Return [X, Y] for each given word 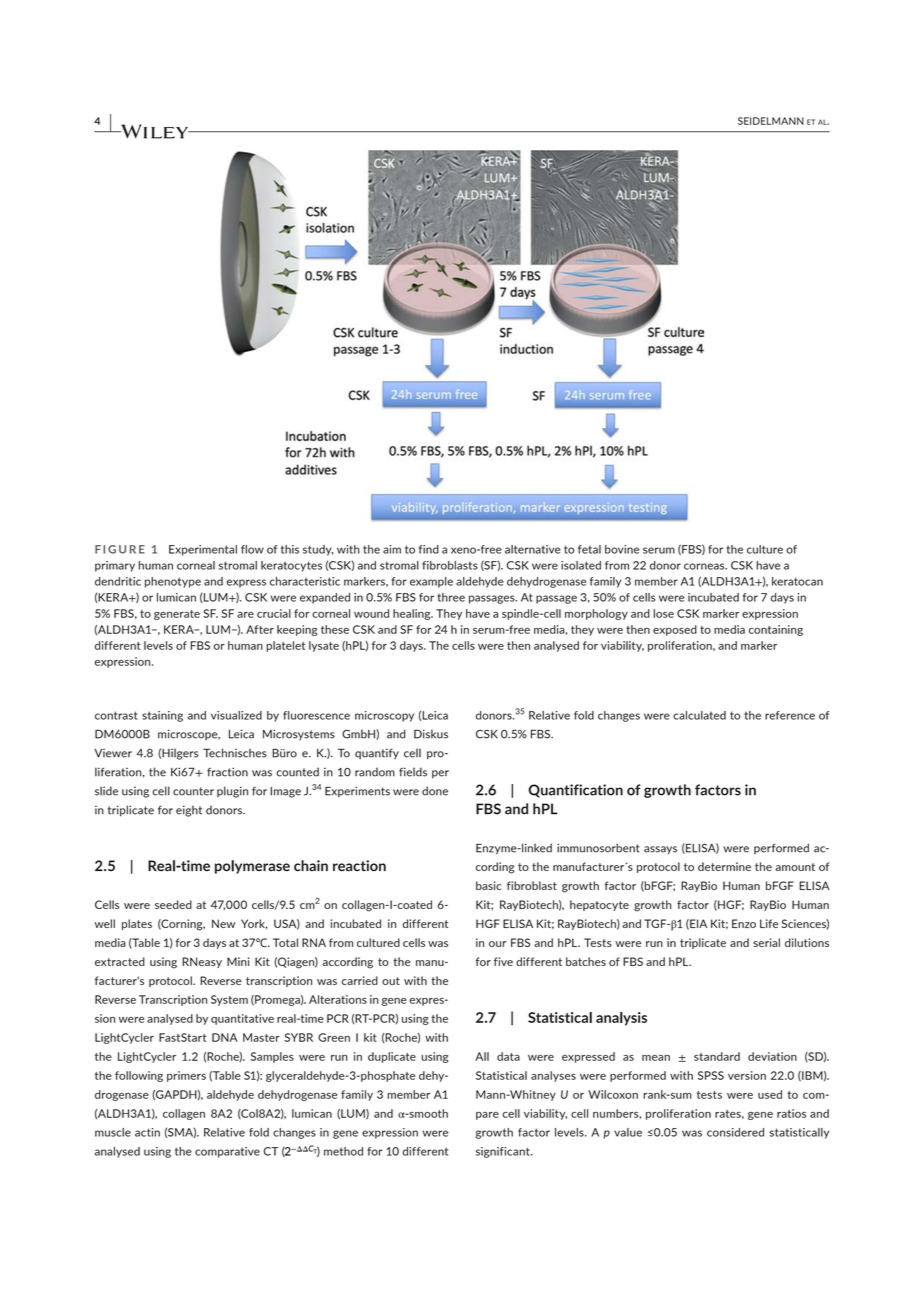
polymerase [252, 867]
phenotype [173, 582]
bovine [622, 549]
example [431, 582]
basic [488, 885]
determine [724, 866]
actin [147, 1132]
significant [504, 1152]
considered [735, 1132]
